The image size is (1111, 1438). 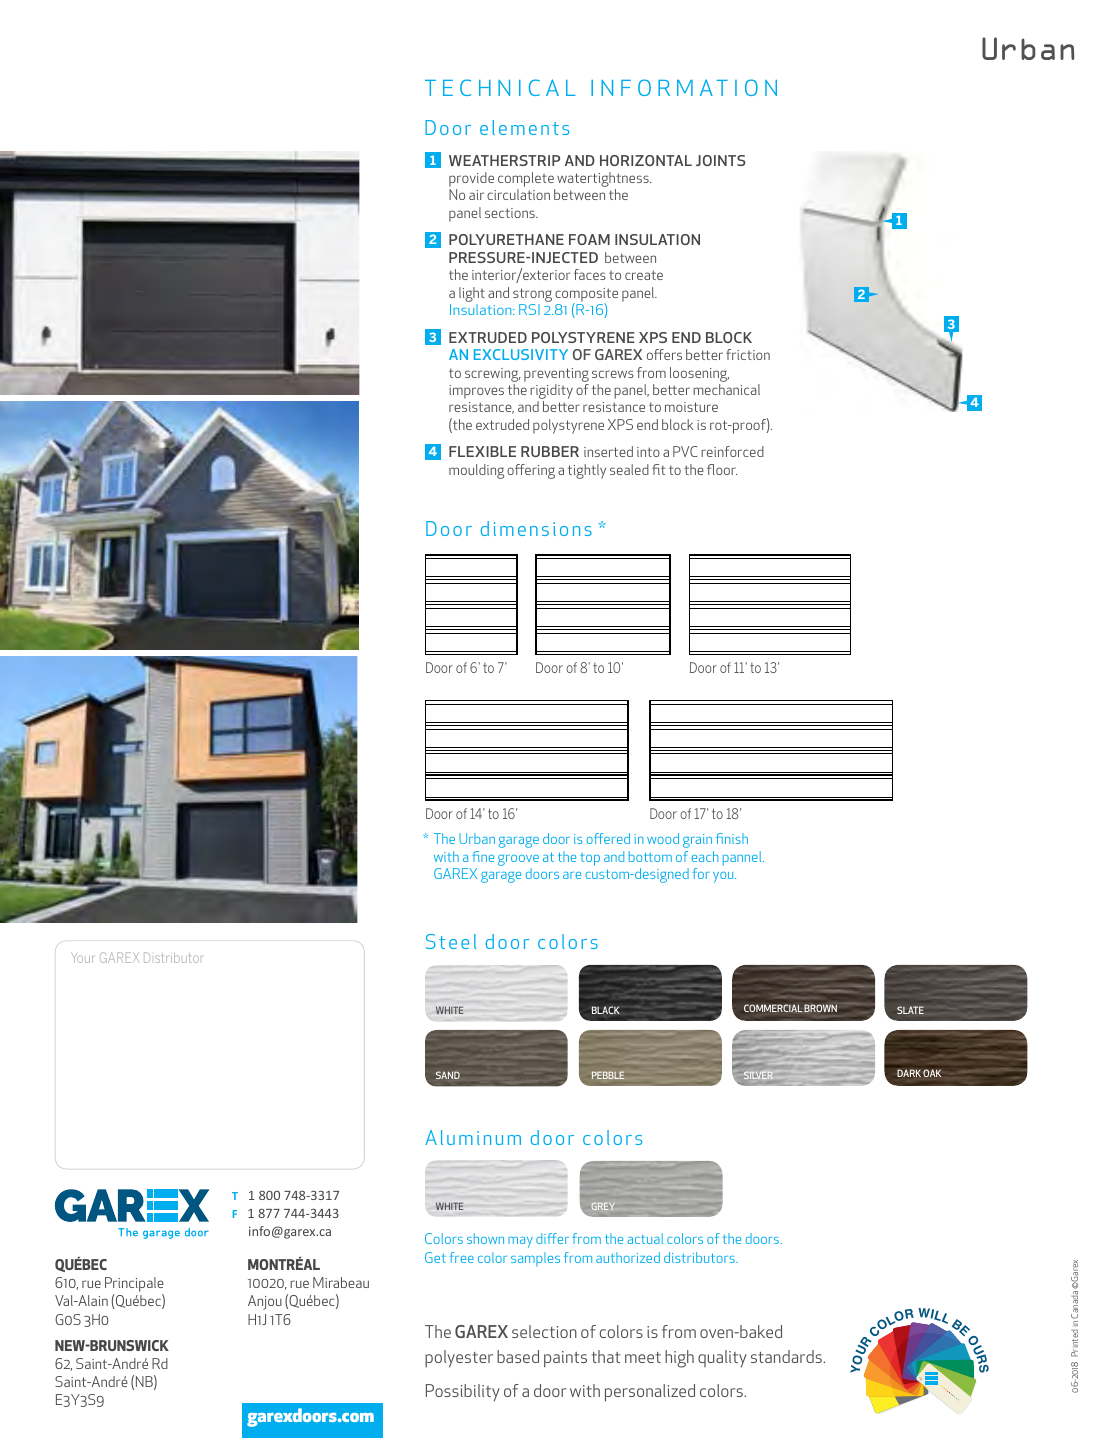 What do you see at coordinates (679, 1359) in the page?
I see `high` at bounding box center [679, 1359].
